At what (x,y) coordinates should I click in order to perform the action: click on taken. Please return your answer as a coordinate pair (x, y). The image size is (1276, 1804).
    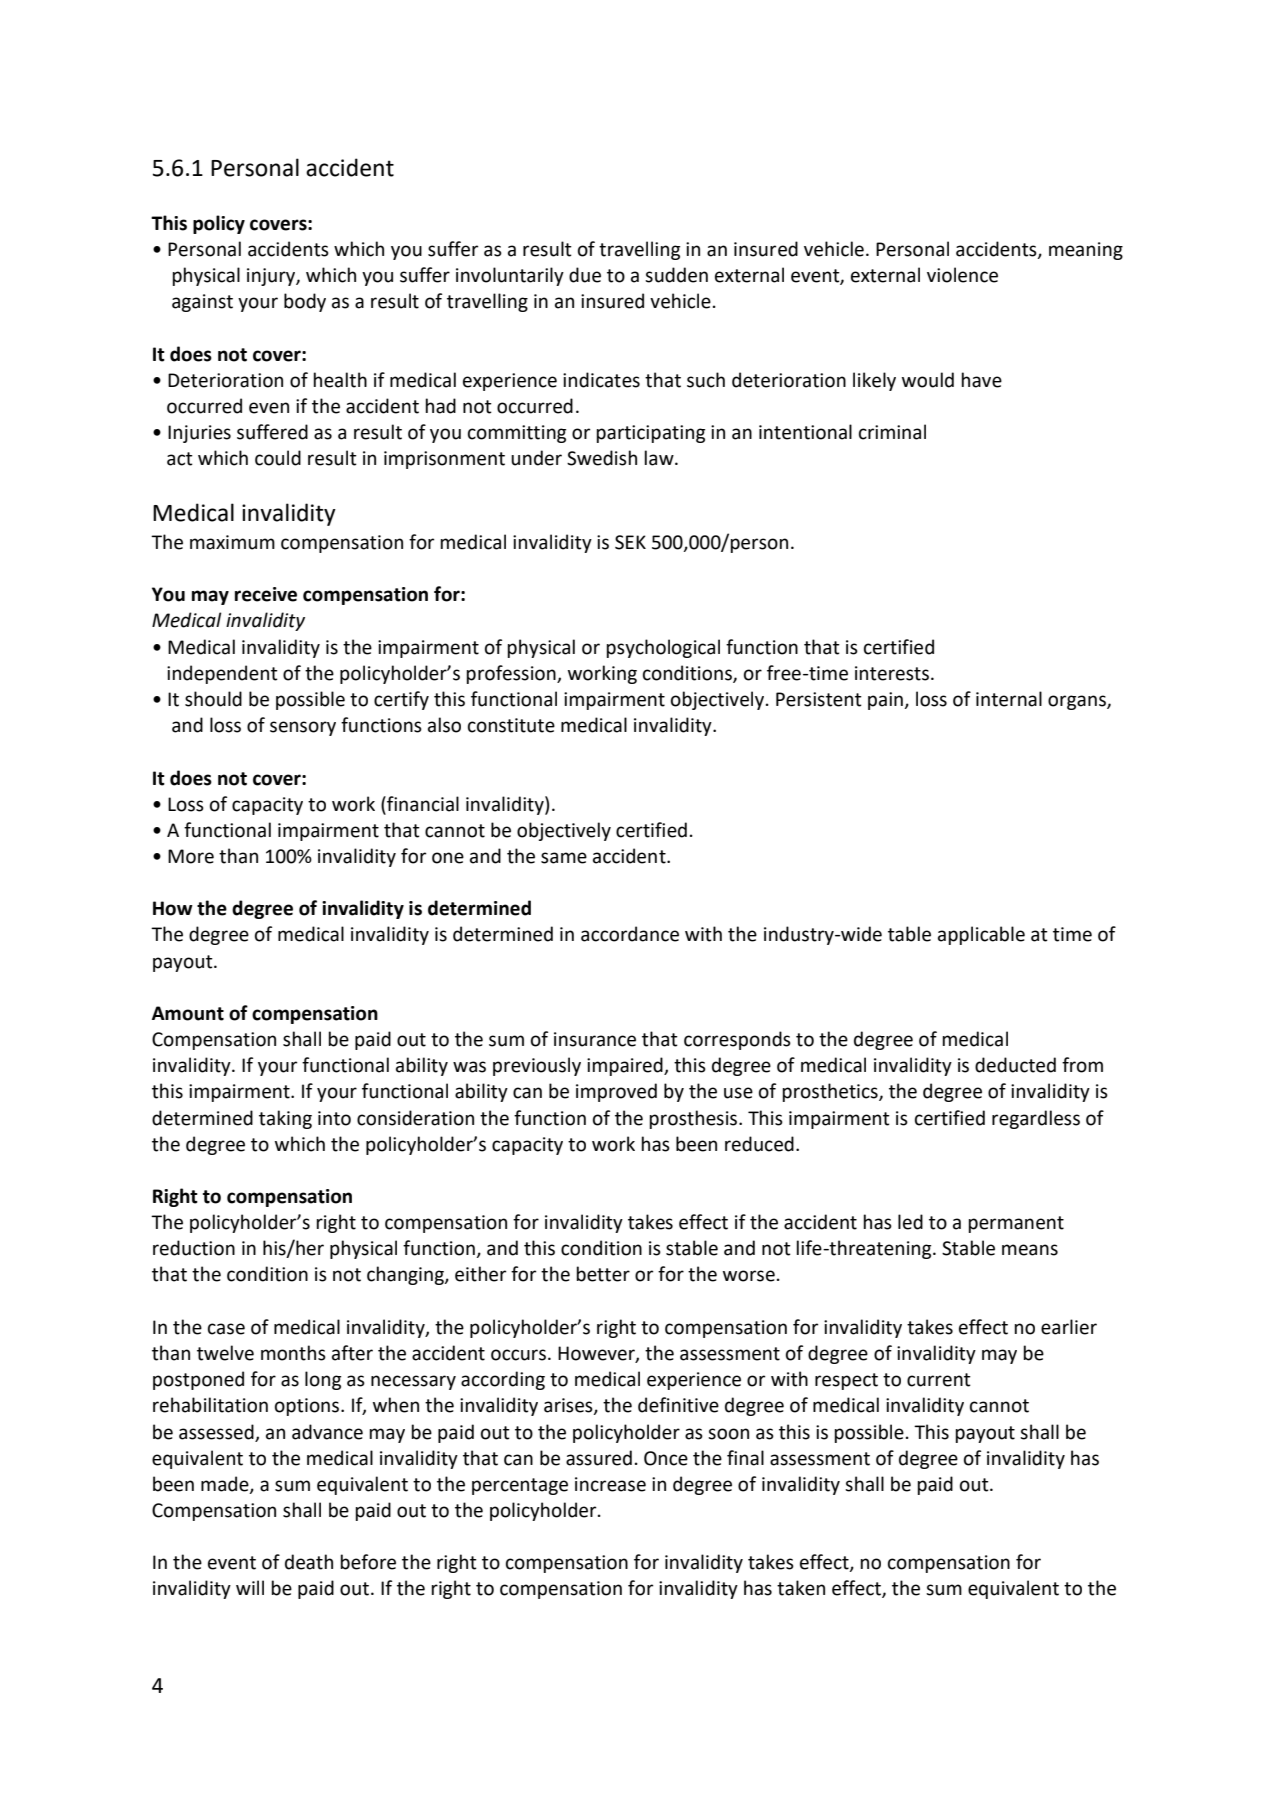
    Looking at the image, I should click on (801, 1588).
